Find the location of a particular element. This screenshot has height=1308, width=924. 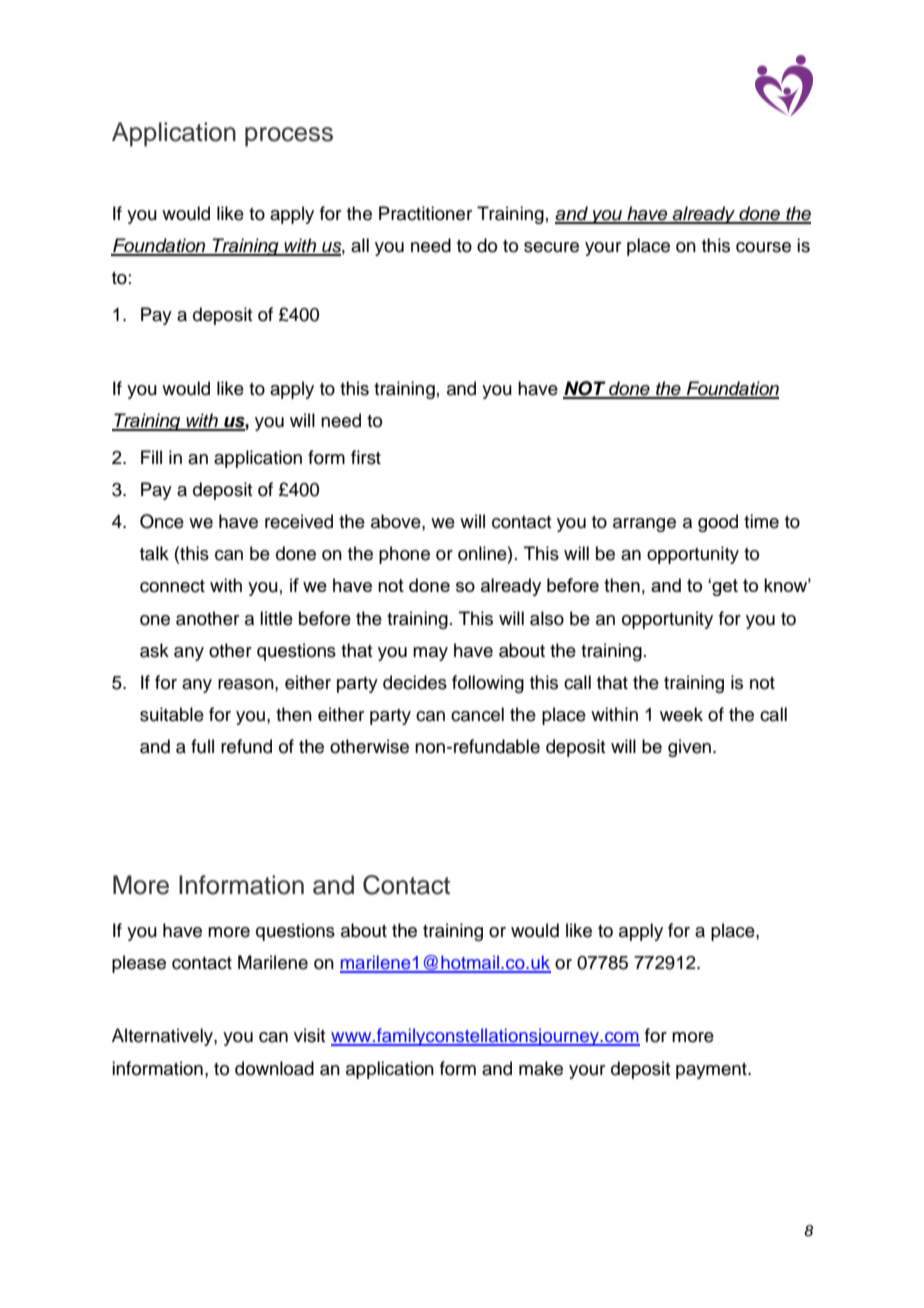

Practitioner is located at coordinates (425, 213).
